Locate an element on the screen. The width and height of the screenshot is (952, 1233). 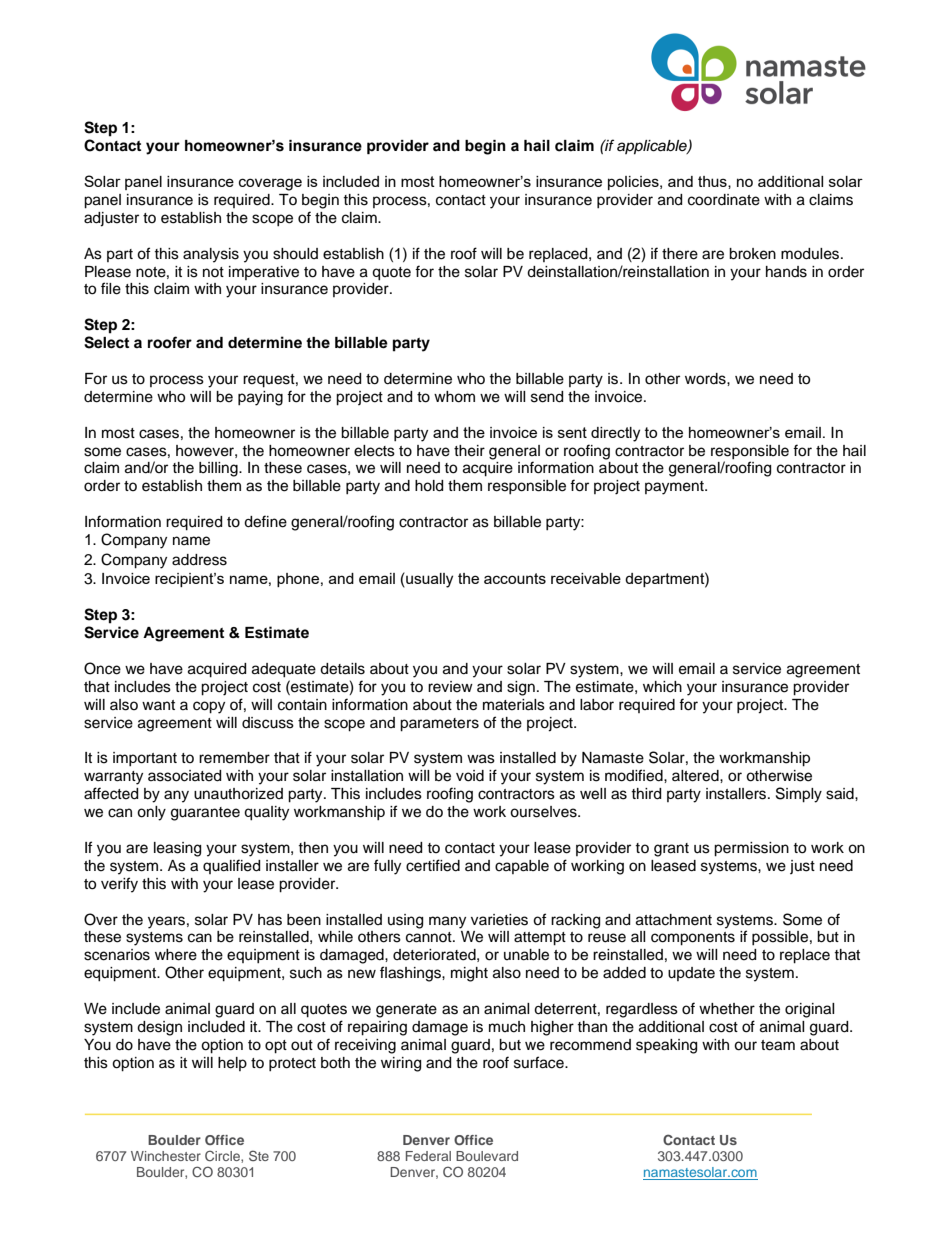
Winchester is located at coordinates (166, 1156).
